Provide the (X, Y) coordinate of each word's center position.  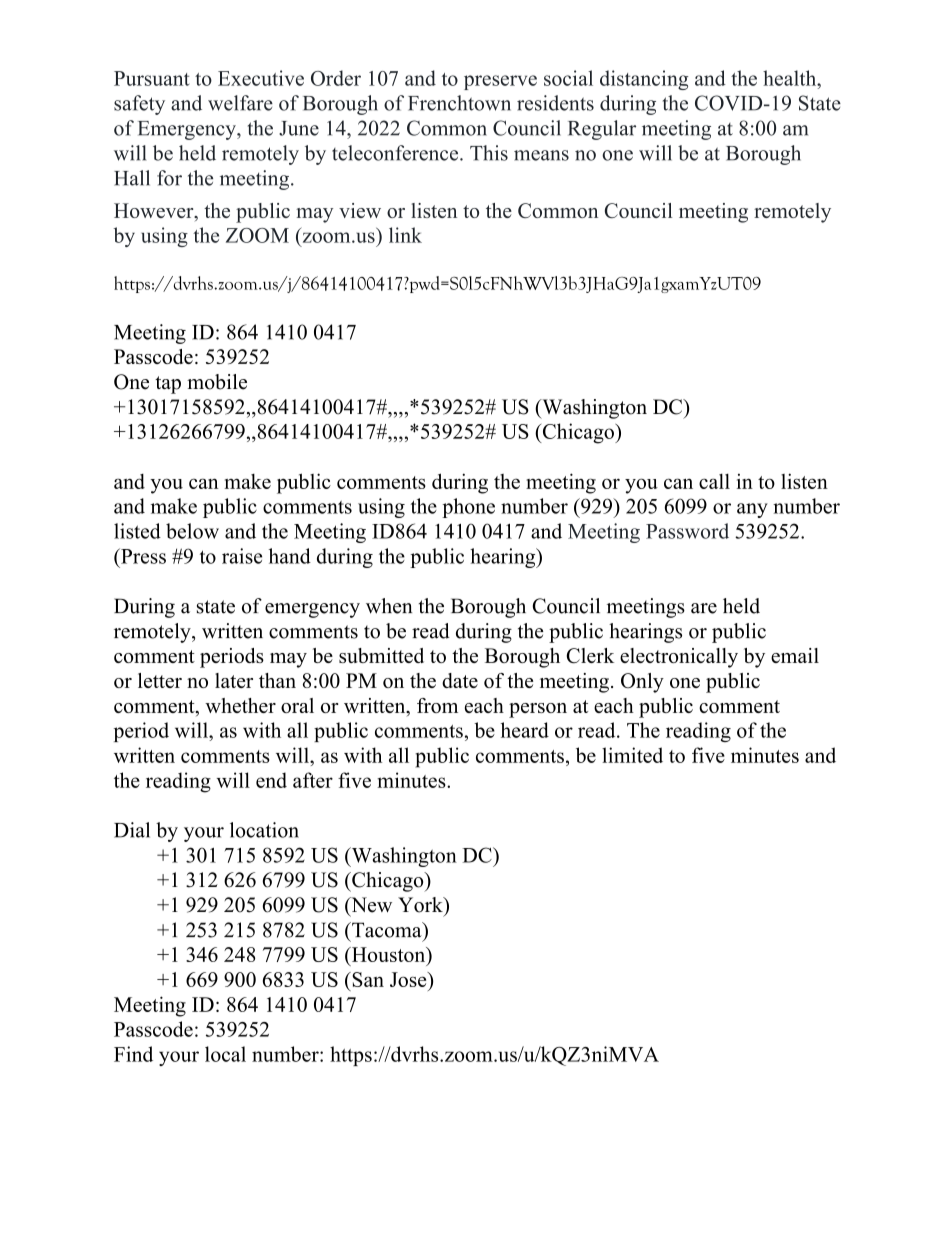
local (225, 1054)
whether (240, 705)
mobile (217, 382)
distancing (644, 80)
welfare (240, 103)
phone (468, 508)
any (752, 510)
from (437, 705)
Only (642, 683)
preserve (500, 82)
